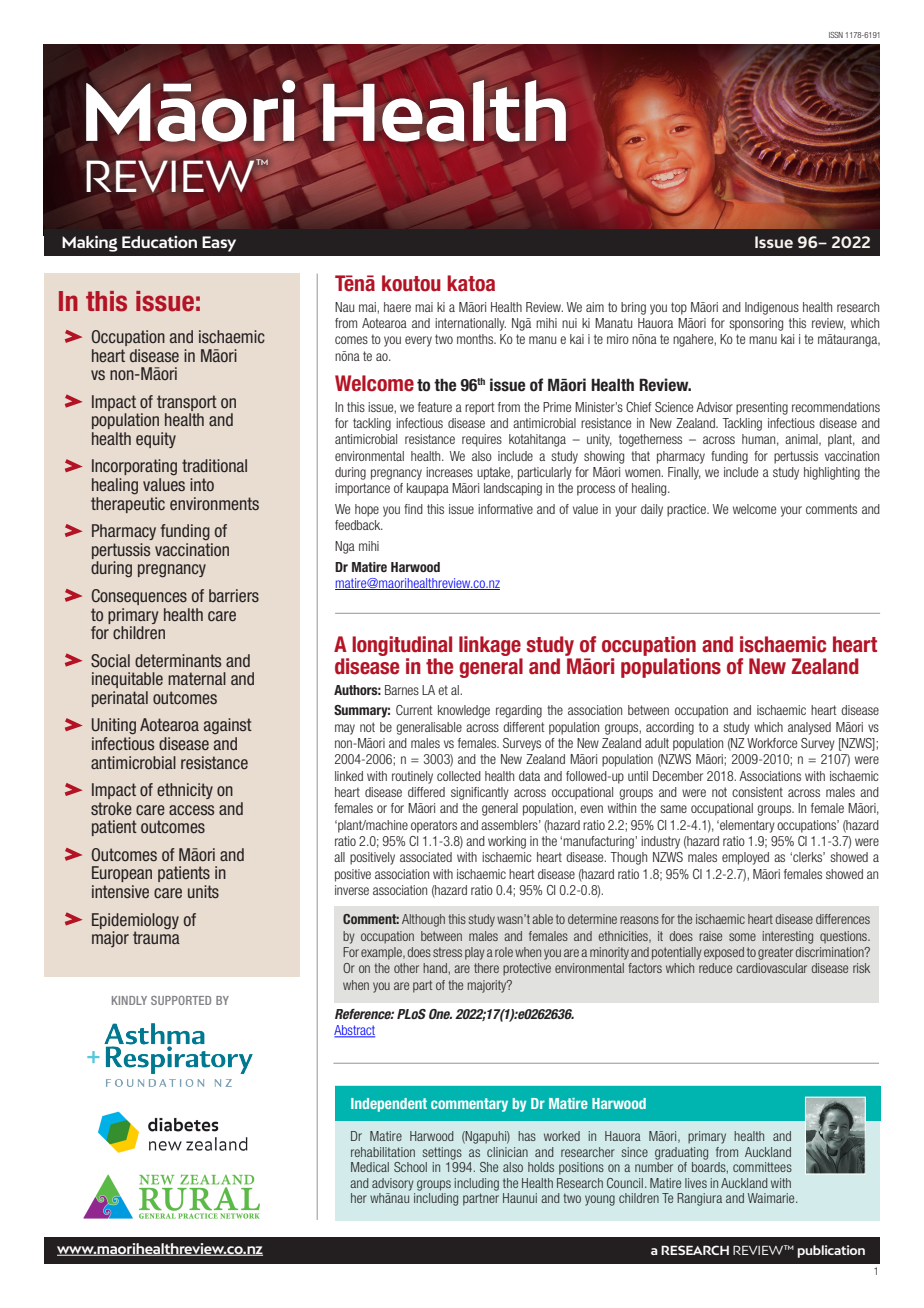 Image resolution: width=924 pixels, height=1308 pixels. What do you see at coordinates (476, 339) in the image?
I see `months` at bounding box center [476, 339].
